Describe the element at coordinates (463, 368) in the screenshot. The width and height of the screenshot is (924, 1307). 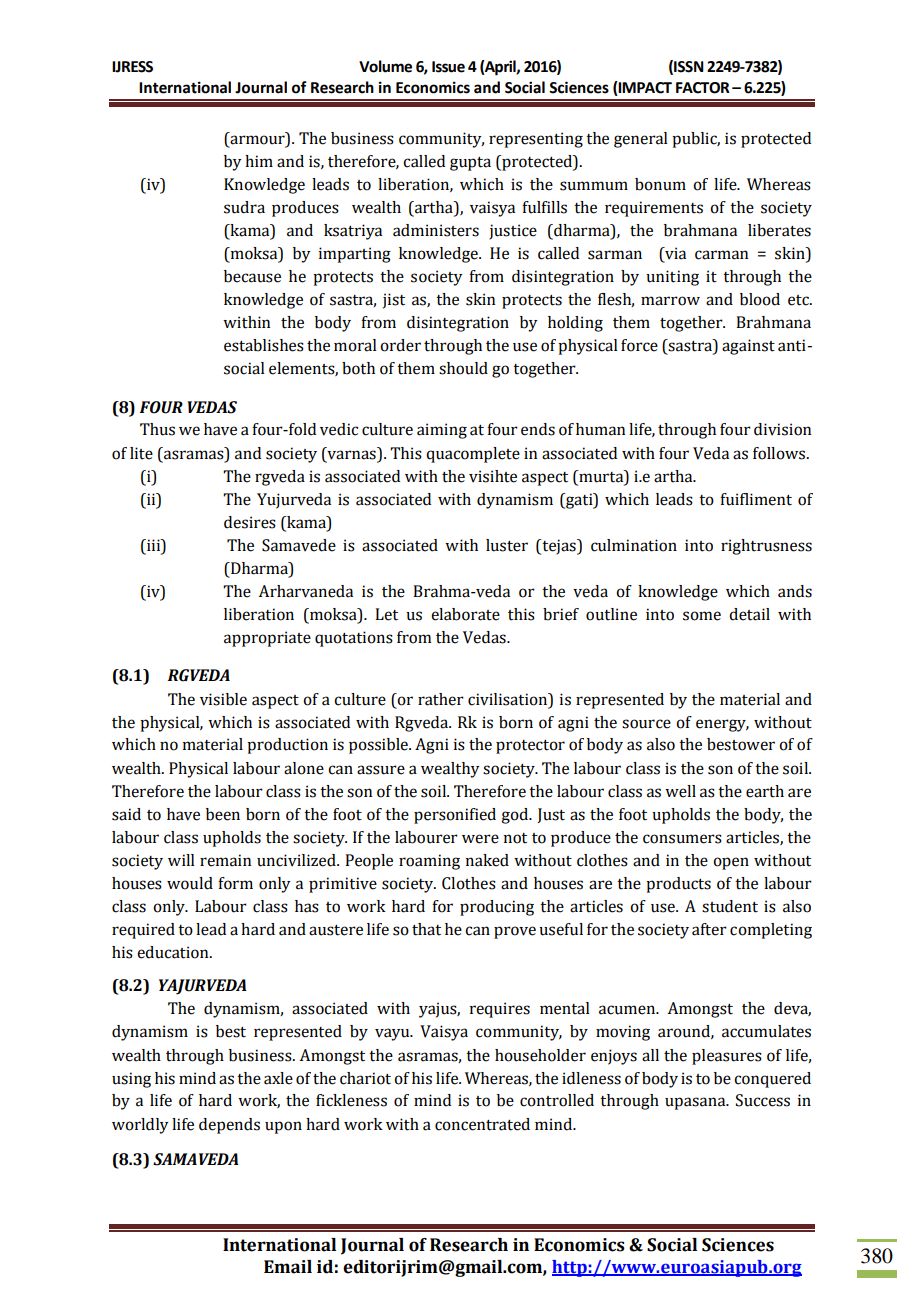
I see `should` at that location.
